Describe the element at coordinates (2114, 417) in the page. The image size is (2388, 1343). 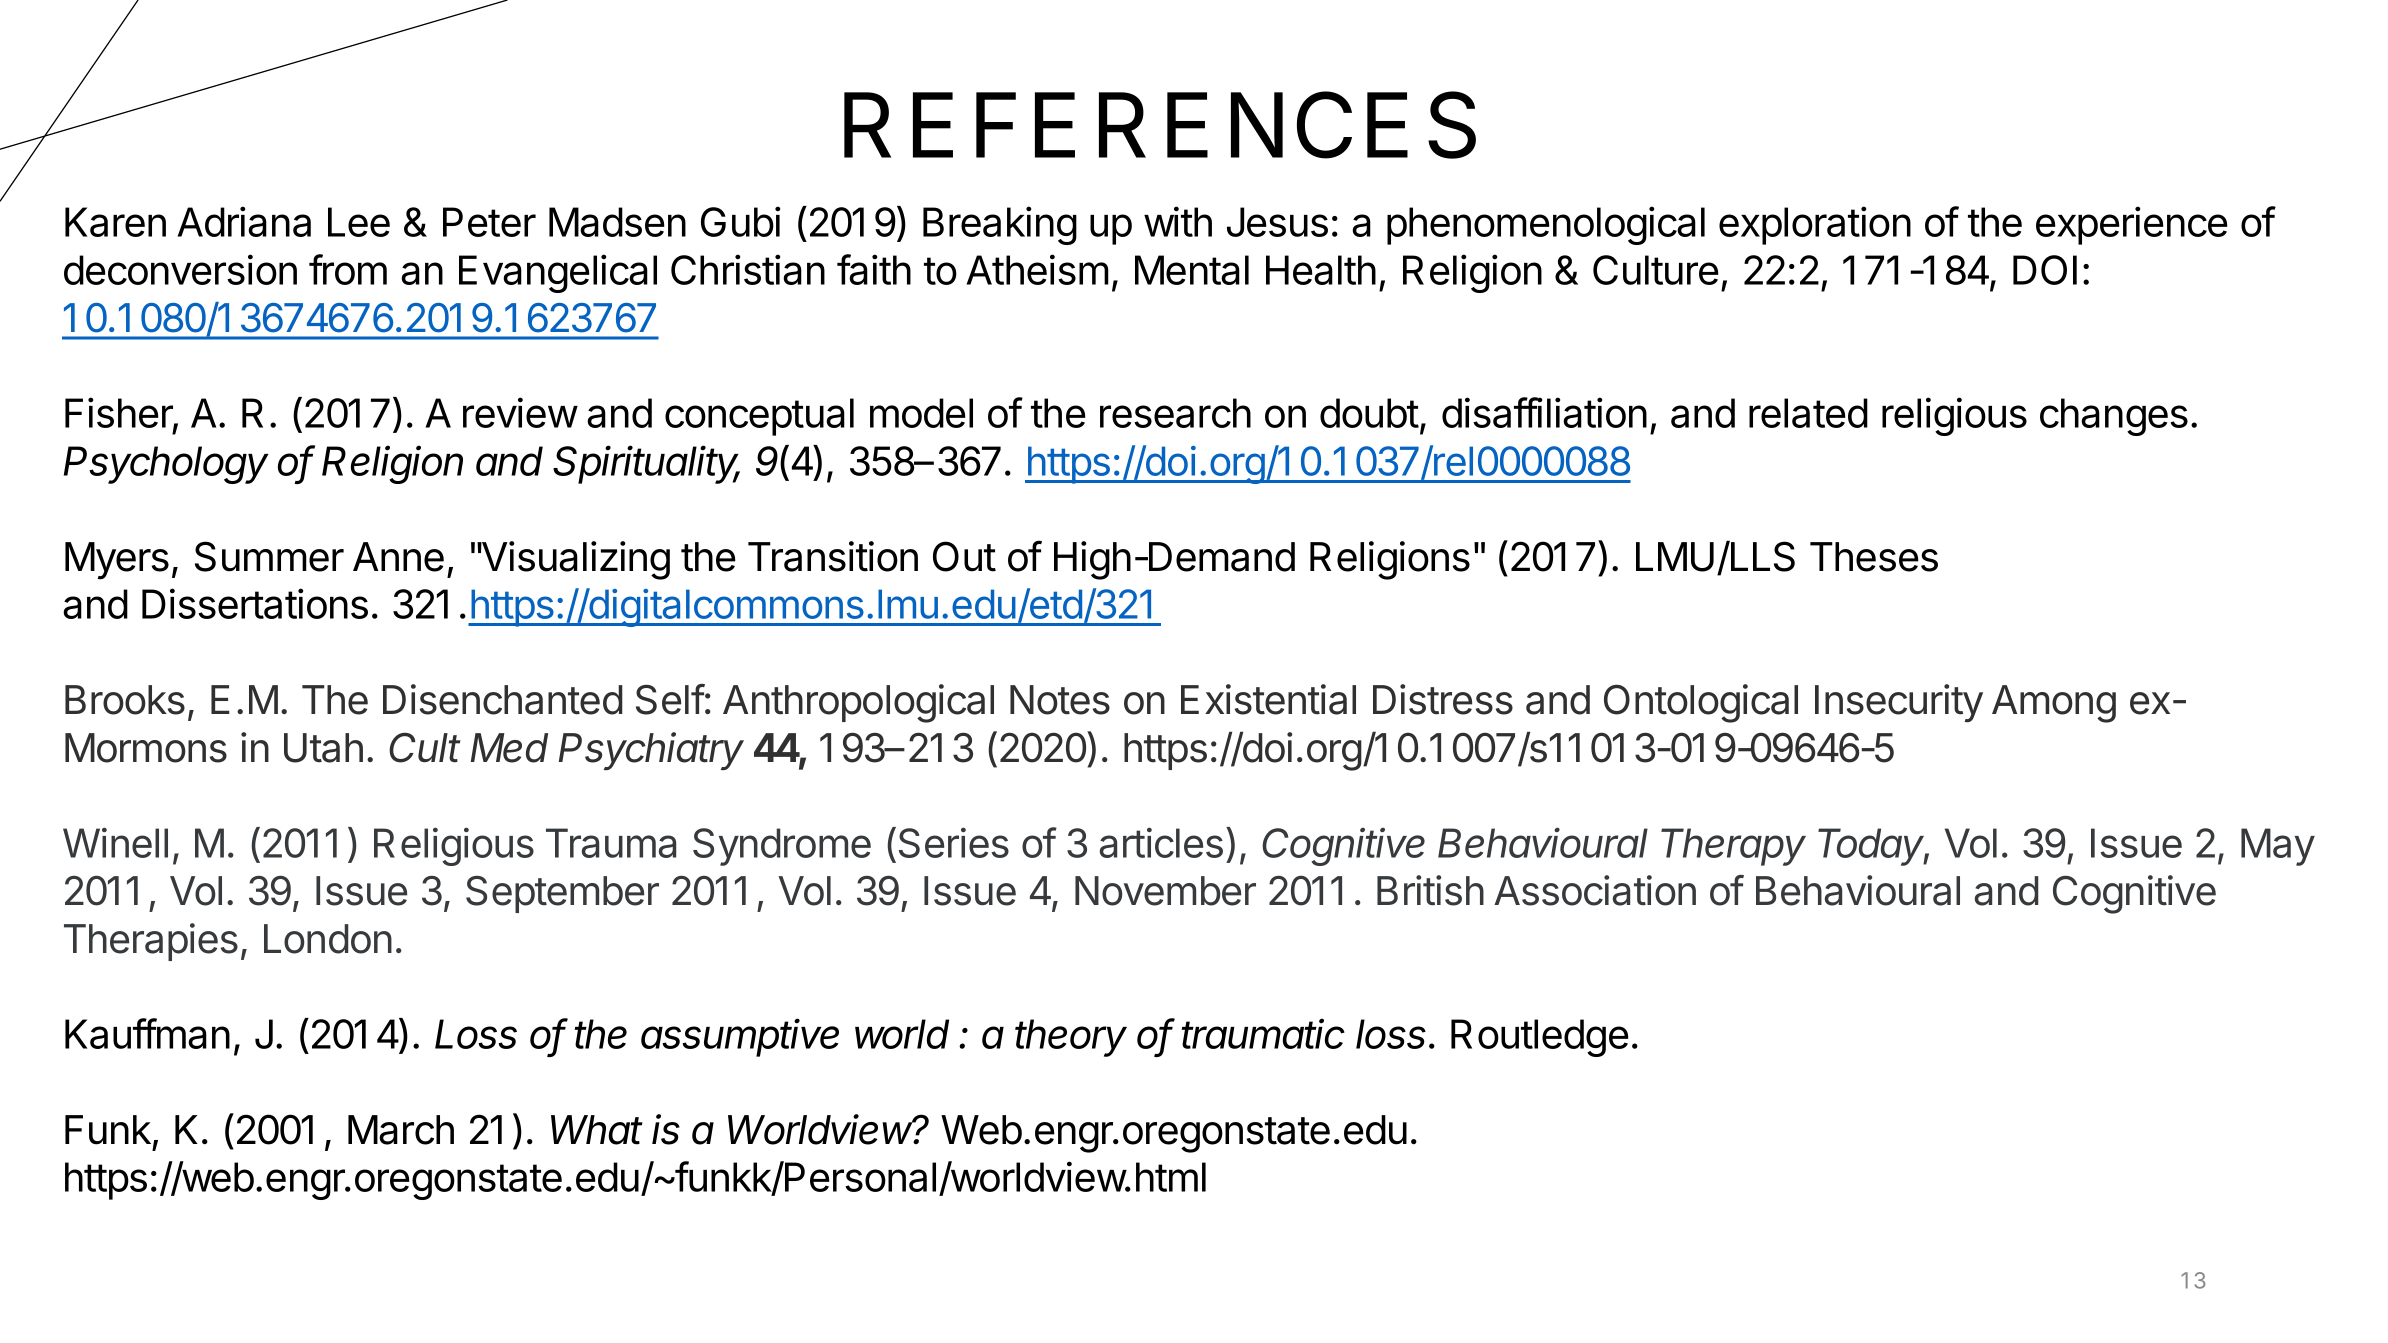
I see `changes` at that location.
